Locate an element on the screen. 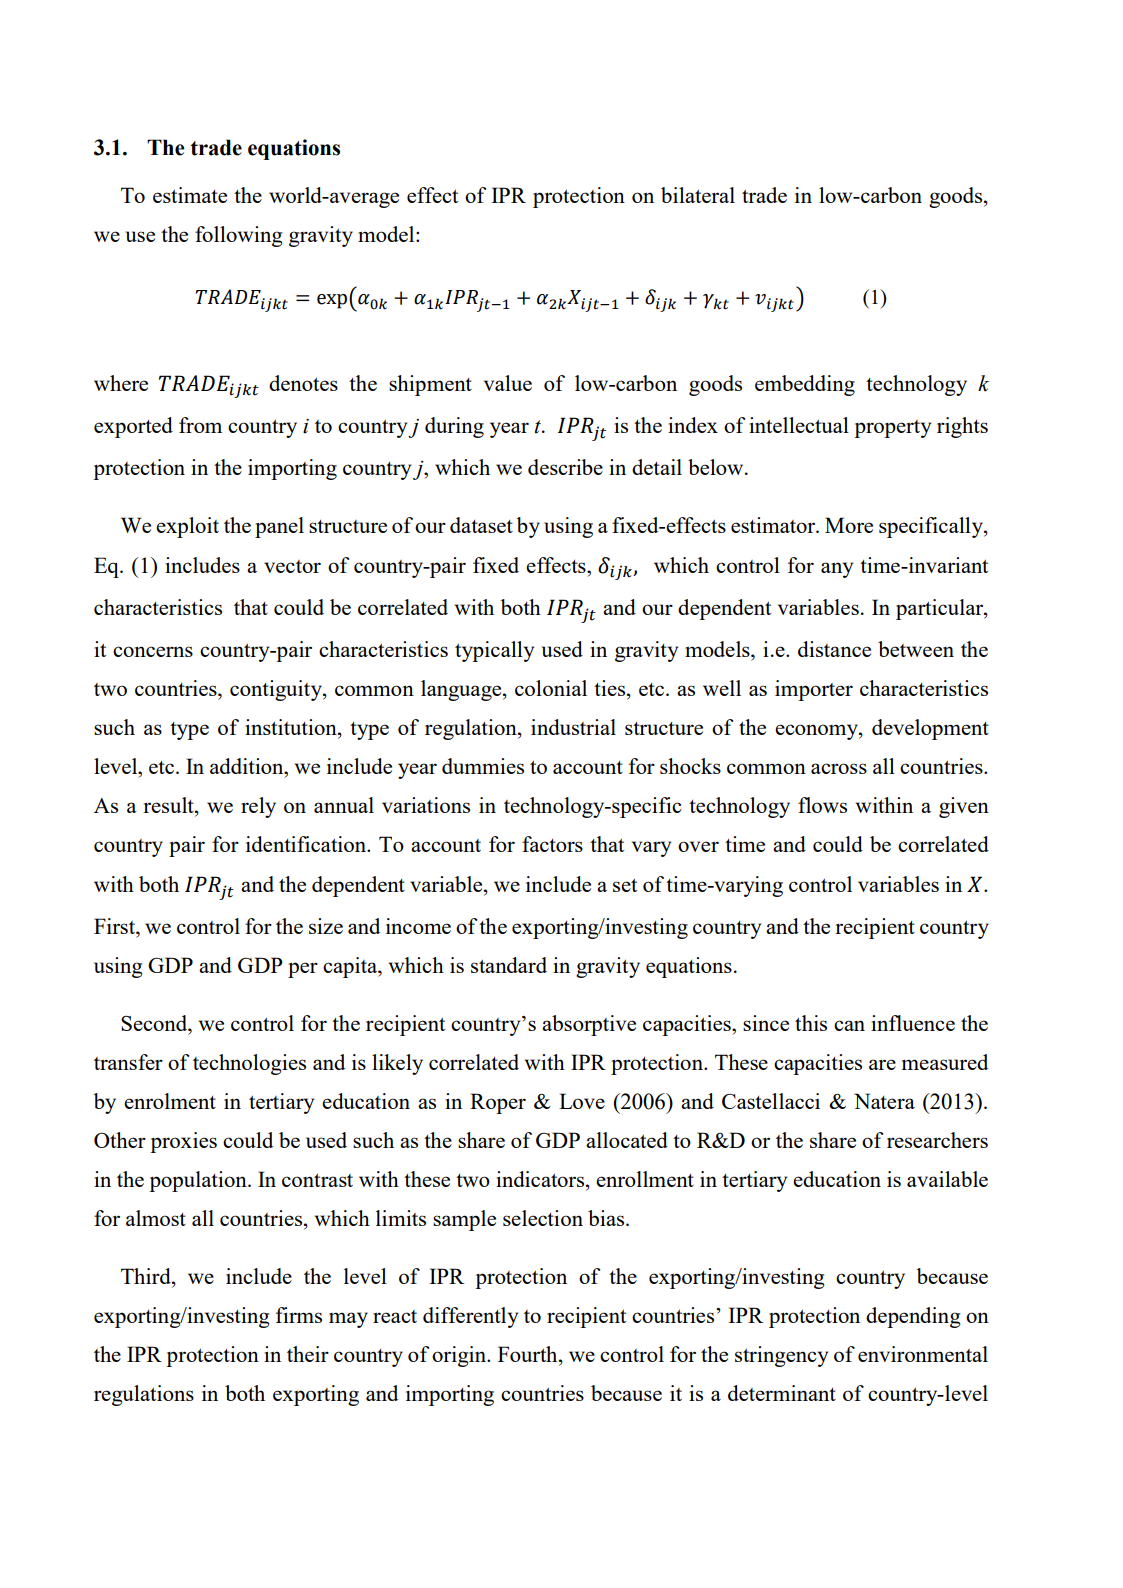 This screenshot has height=1588, width=1123. Love is located at coordinates (582, 1101).
